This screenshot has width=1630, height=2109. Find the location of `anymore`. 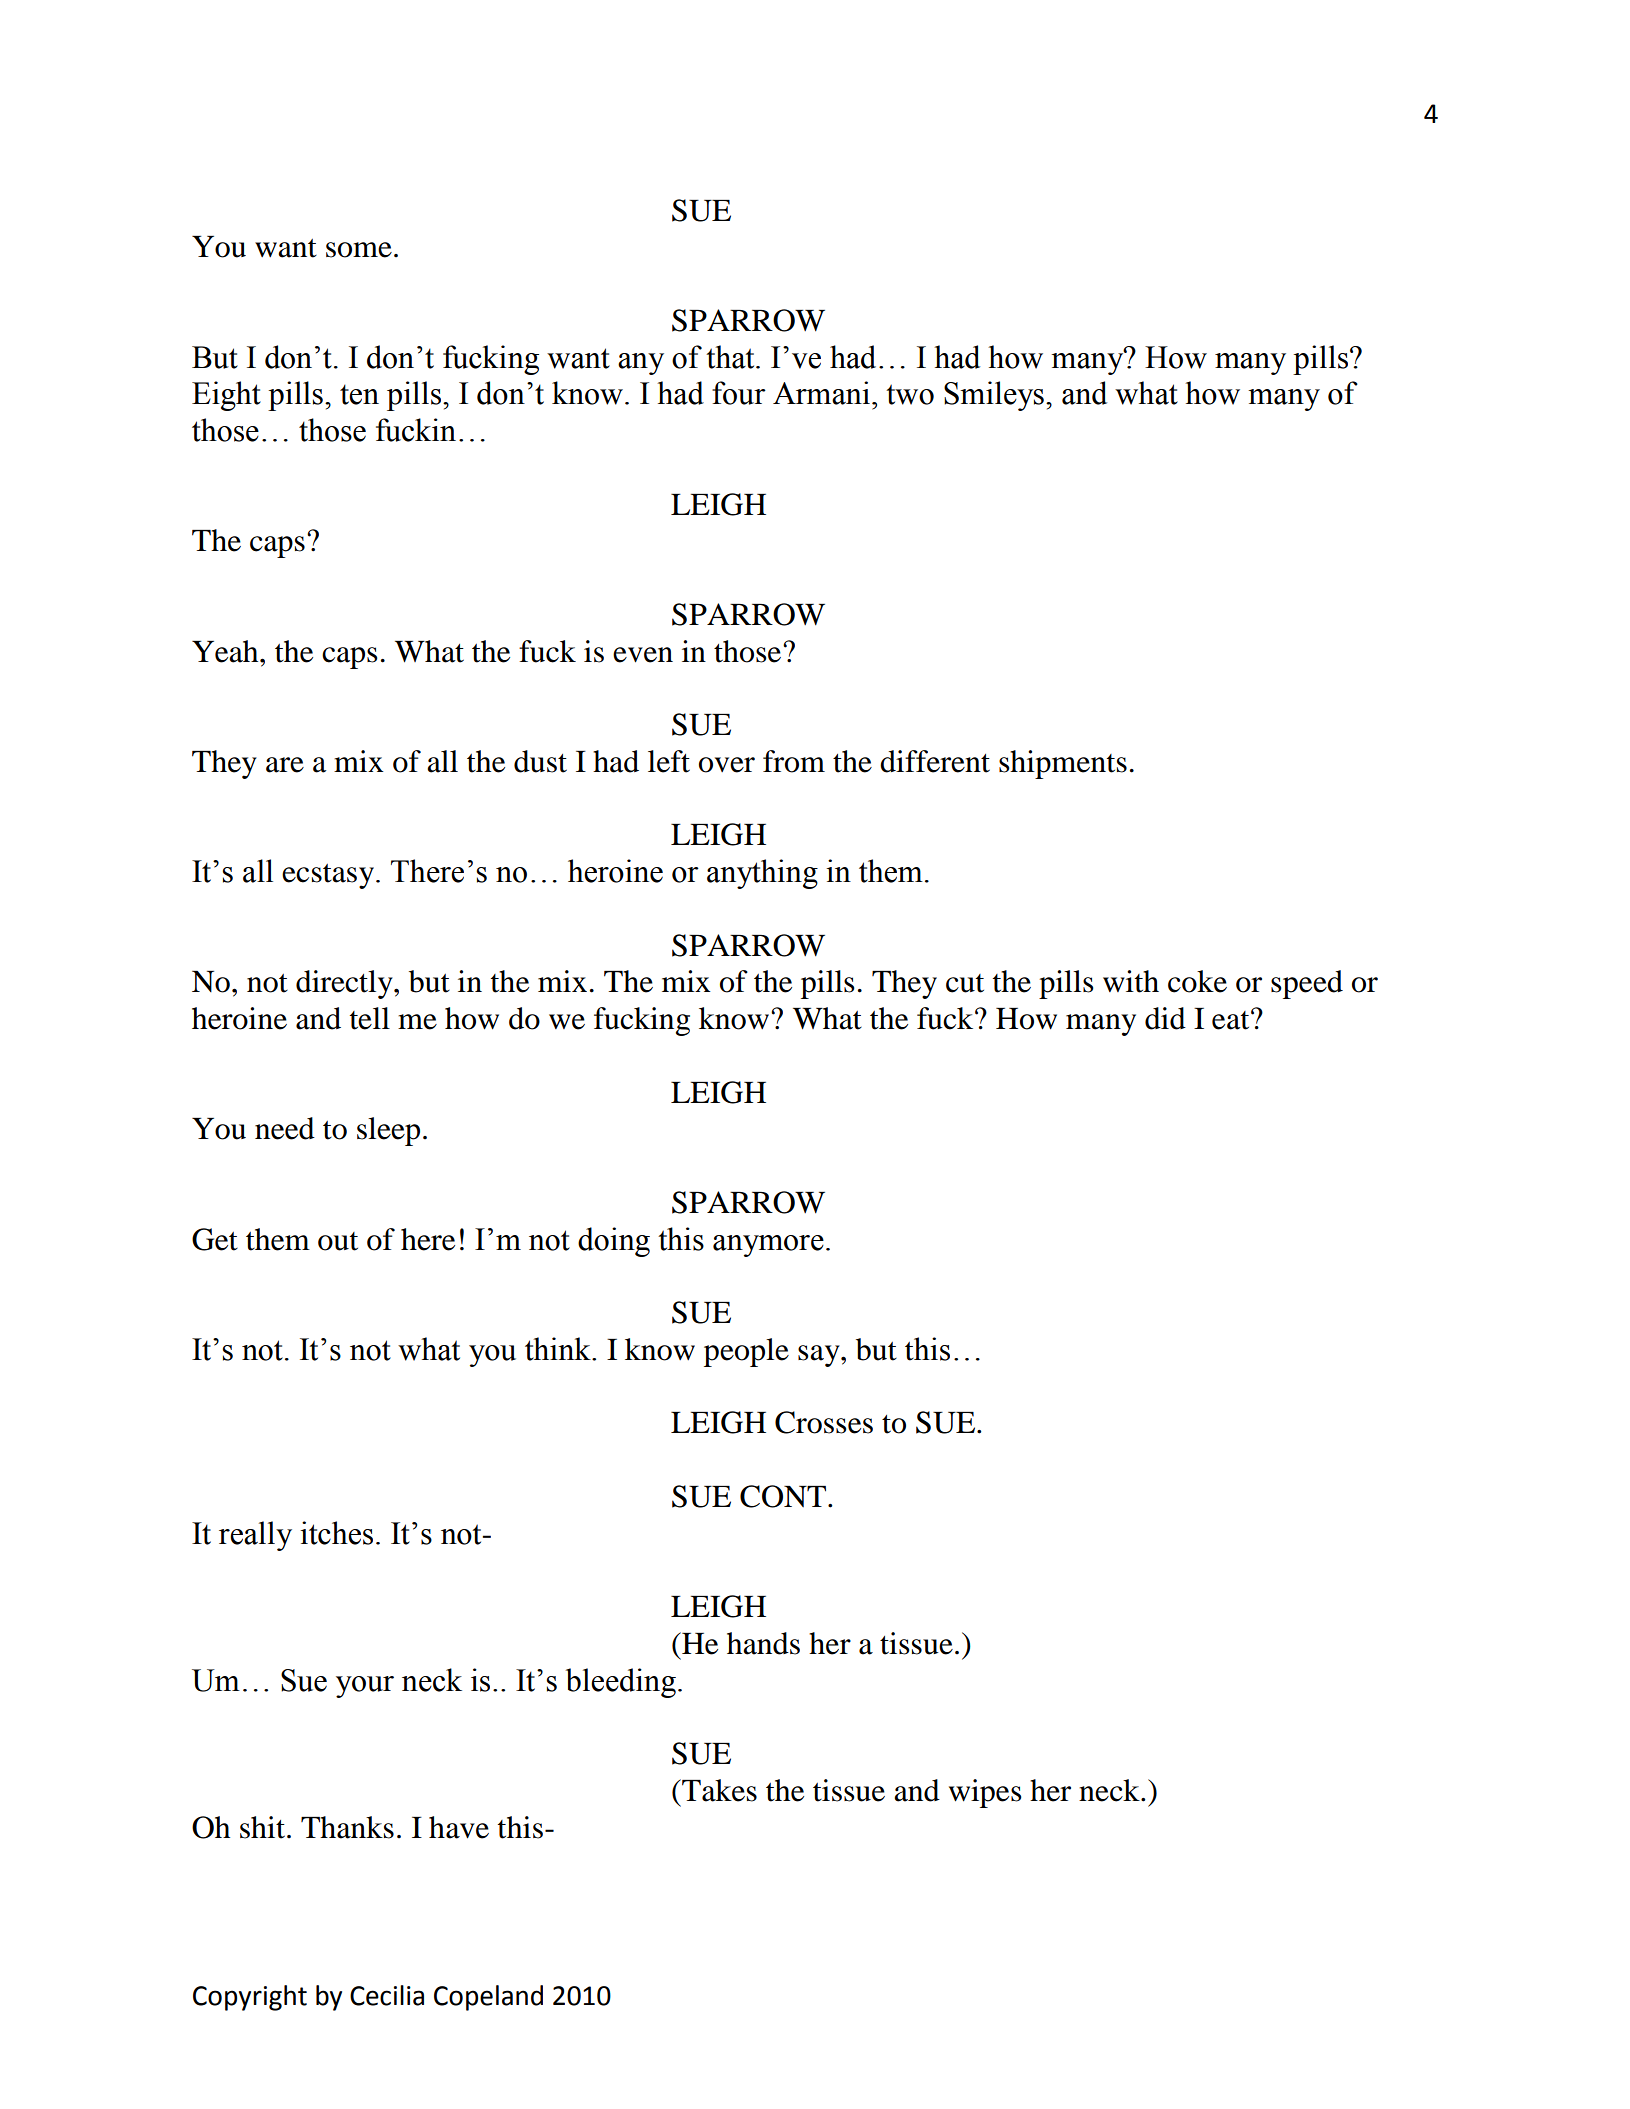

anymore is located at coordinates (768, 1246).
